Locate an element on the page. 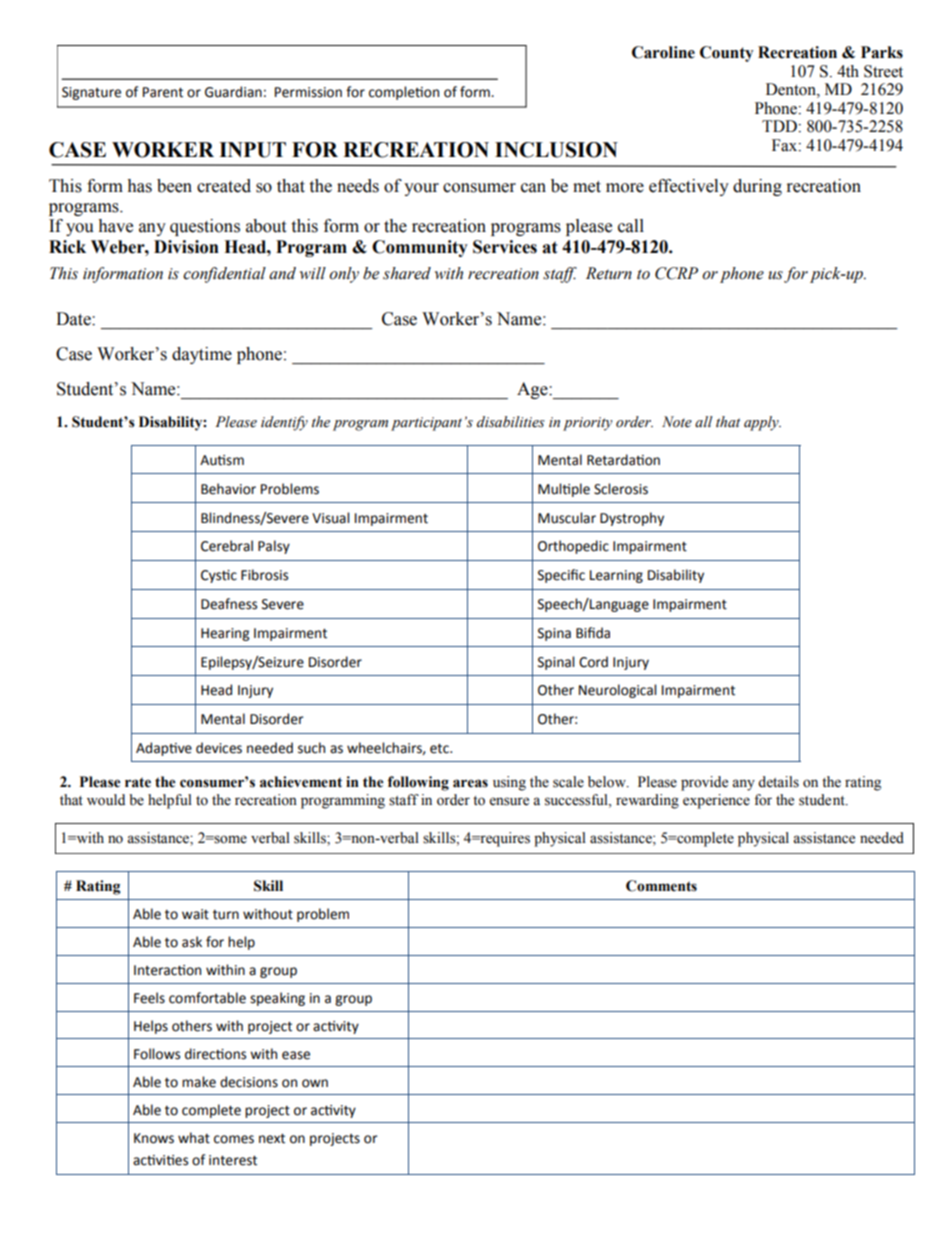 This document has width=952, height=1233. Autism is located at coordinates (222, 460).
